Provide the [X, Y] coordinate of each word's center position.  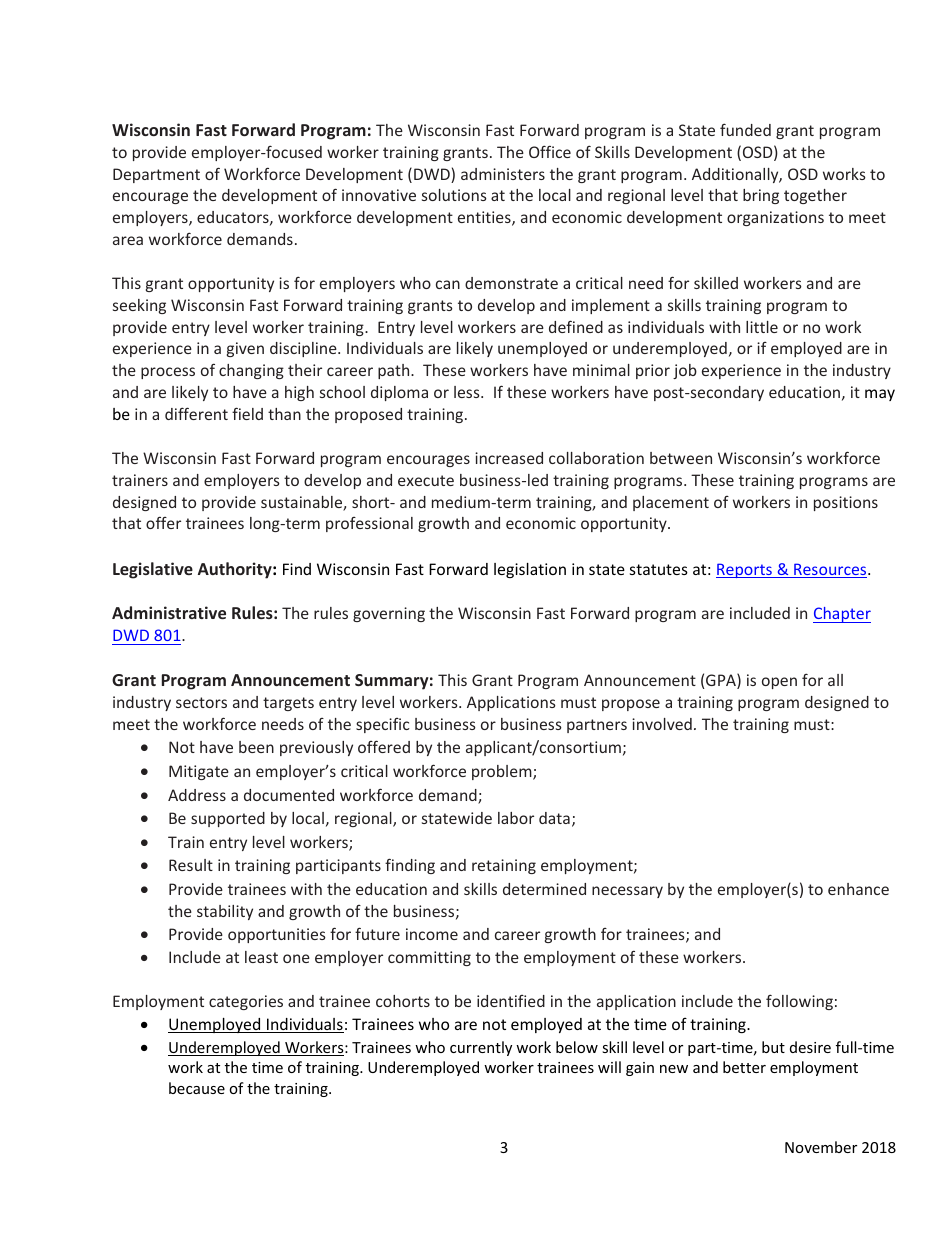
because [197, 1088]
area [128, 240]
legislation [530, 570]
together [815, 196]
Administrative [169, 612]
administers [503, 174]
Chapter [842, 615]
